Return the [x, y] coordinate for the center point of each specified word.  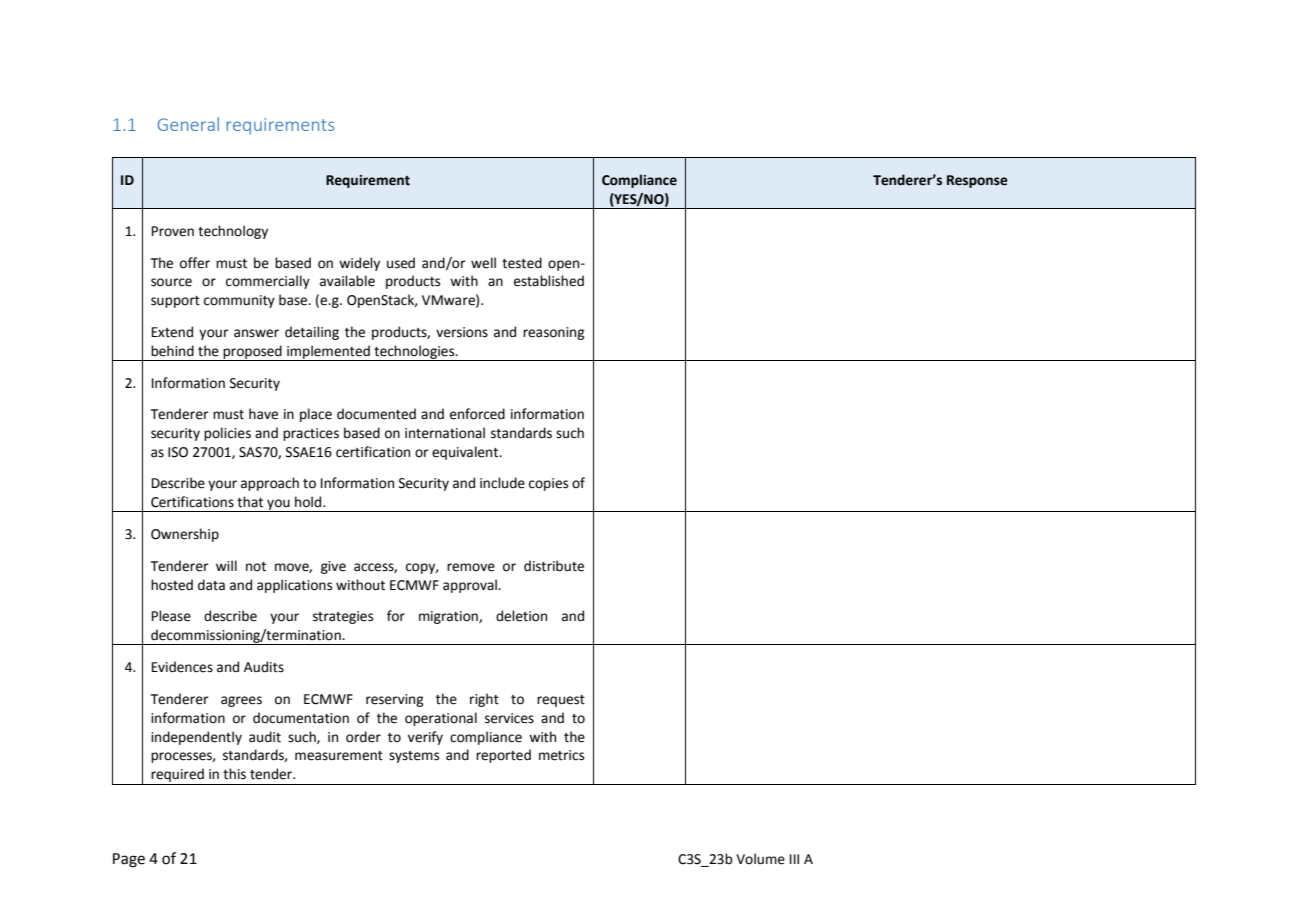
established [549, 281]
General [188, 124]
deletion [521, 616]
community [239, 301]
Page [129, 860]
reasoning [554, 333]
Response [977, 181]
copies [548, 484]
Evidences [182, 667]
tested [522, 263]
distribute [554, 566]
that [250, 502]
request [561, 701]
